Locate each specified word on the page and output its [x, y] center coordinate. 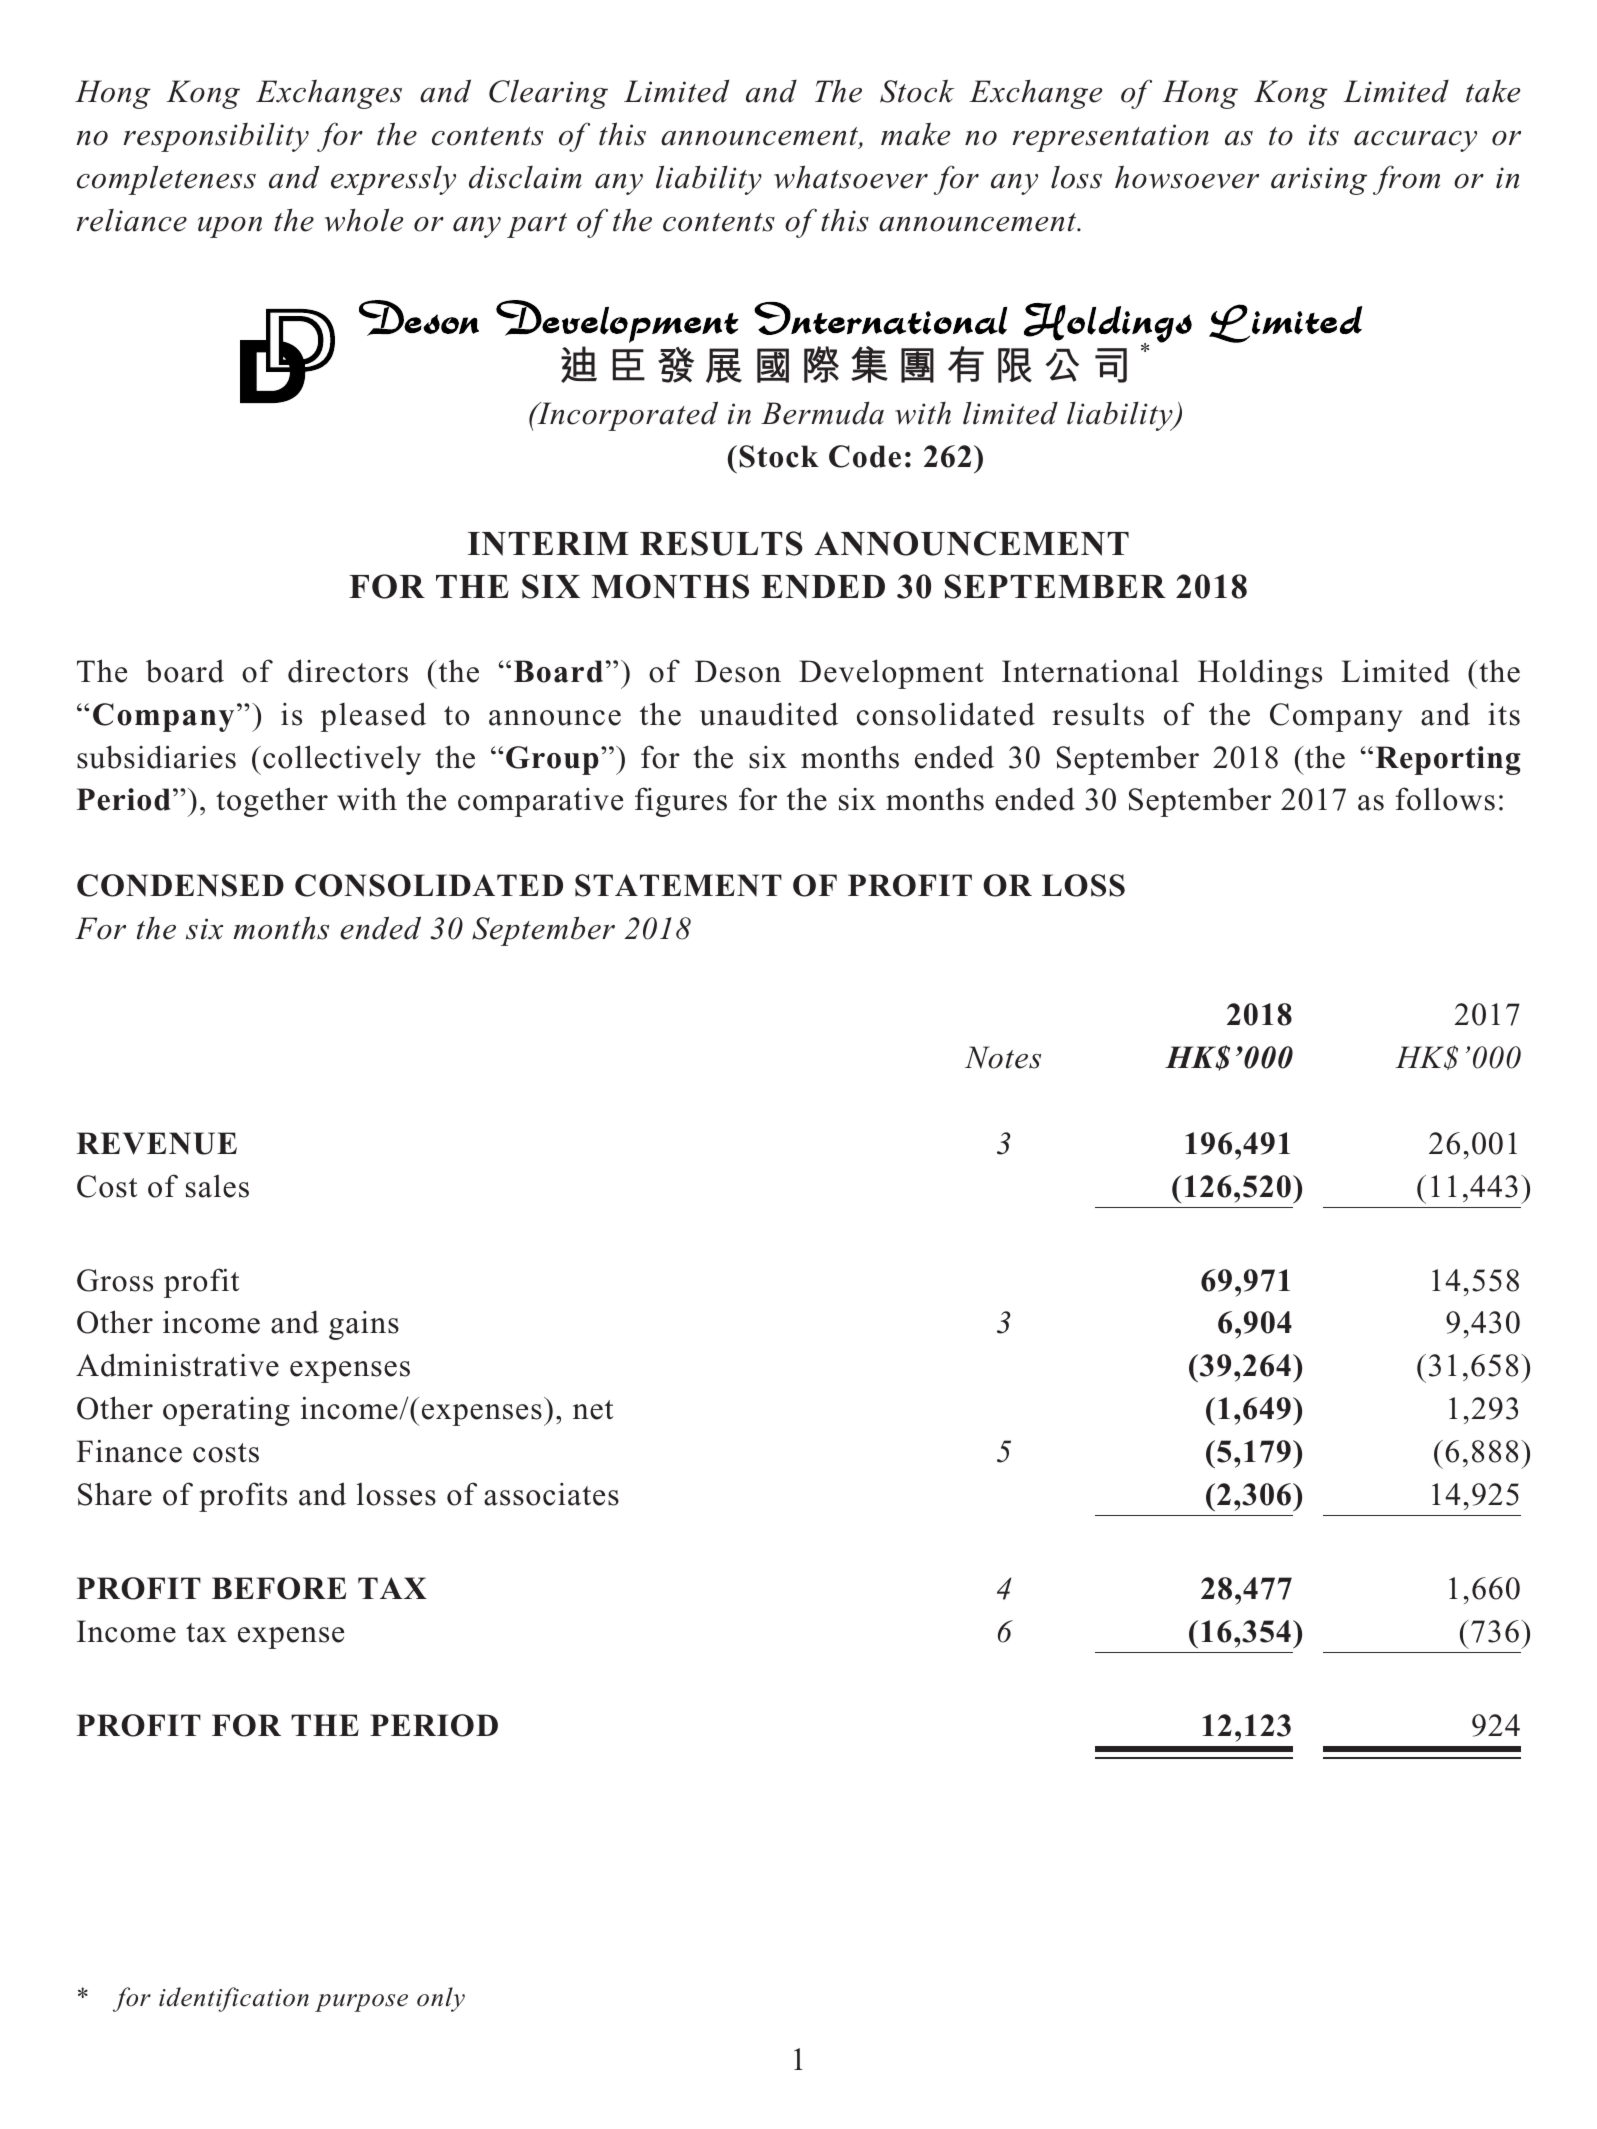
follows [1445, 799]
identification [234, 1999]
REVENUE [157, 1143]
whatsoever [851, 177]
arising [1319, 181]
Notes [1003, 1057]
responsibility [216, 137]
